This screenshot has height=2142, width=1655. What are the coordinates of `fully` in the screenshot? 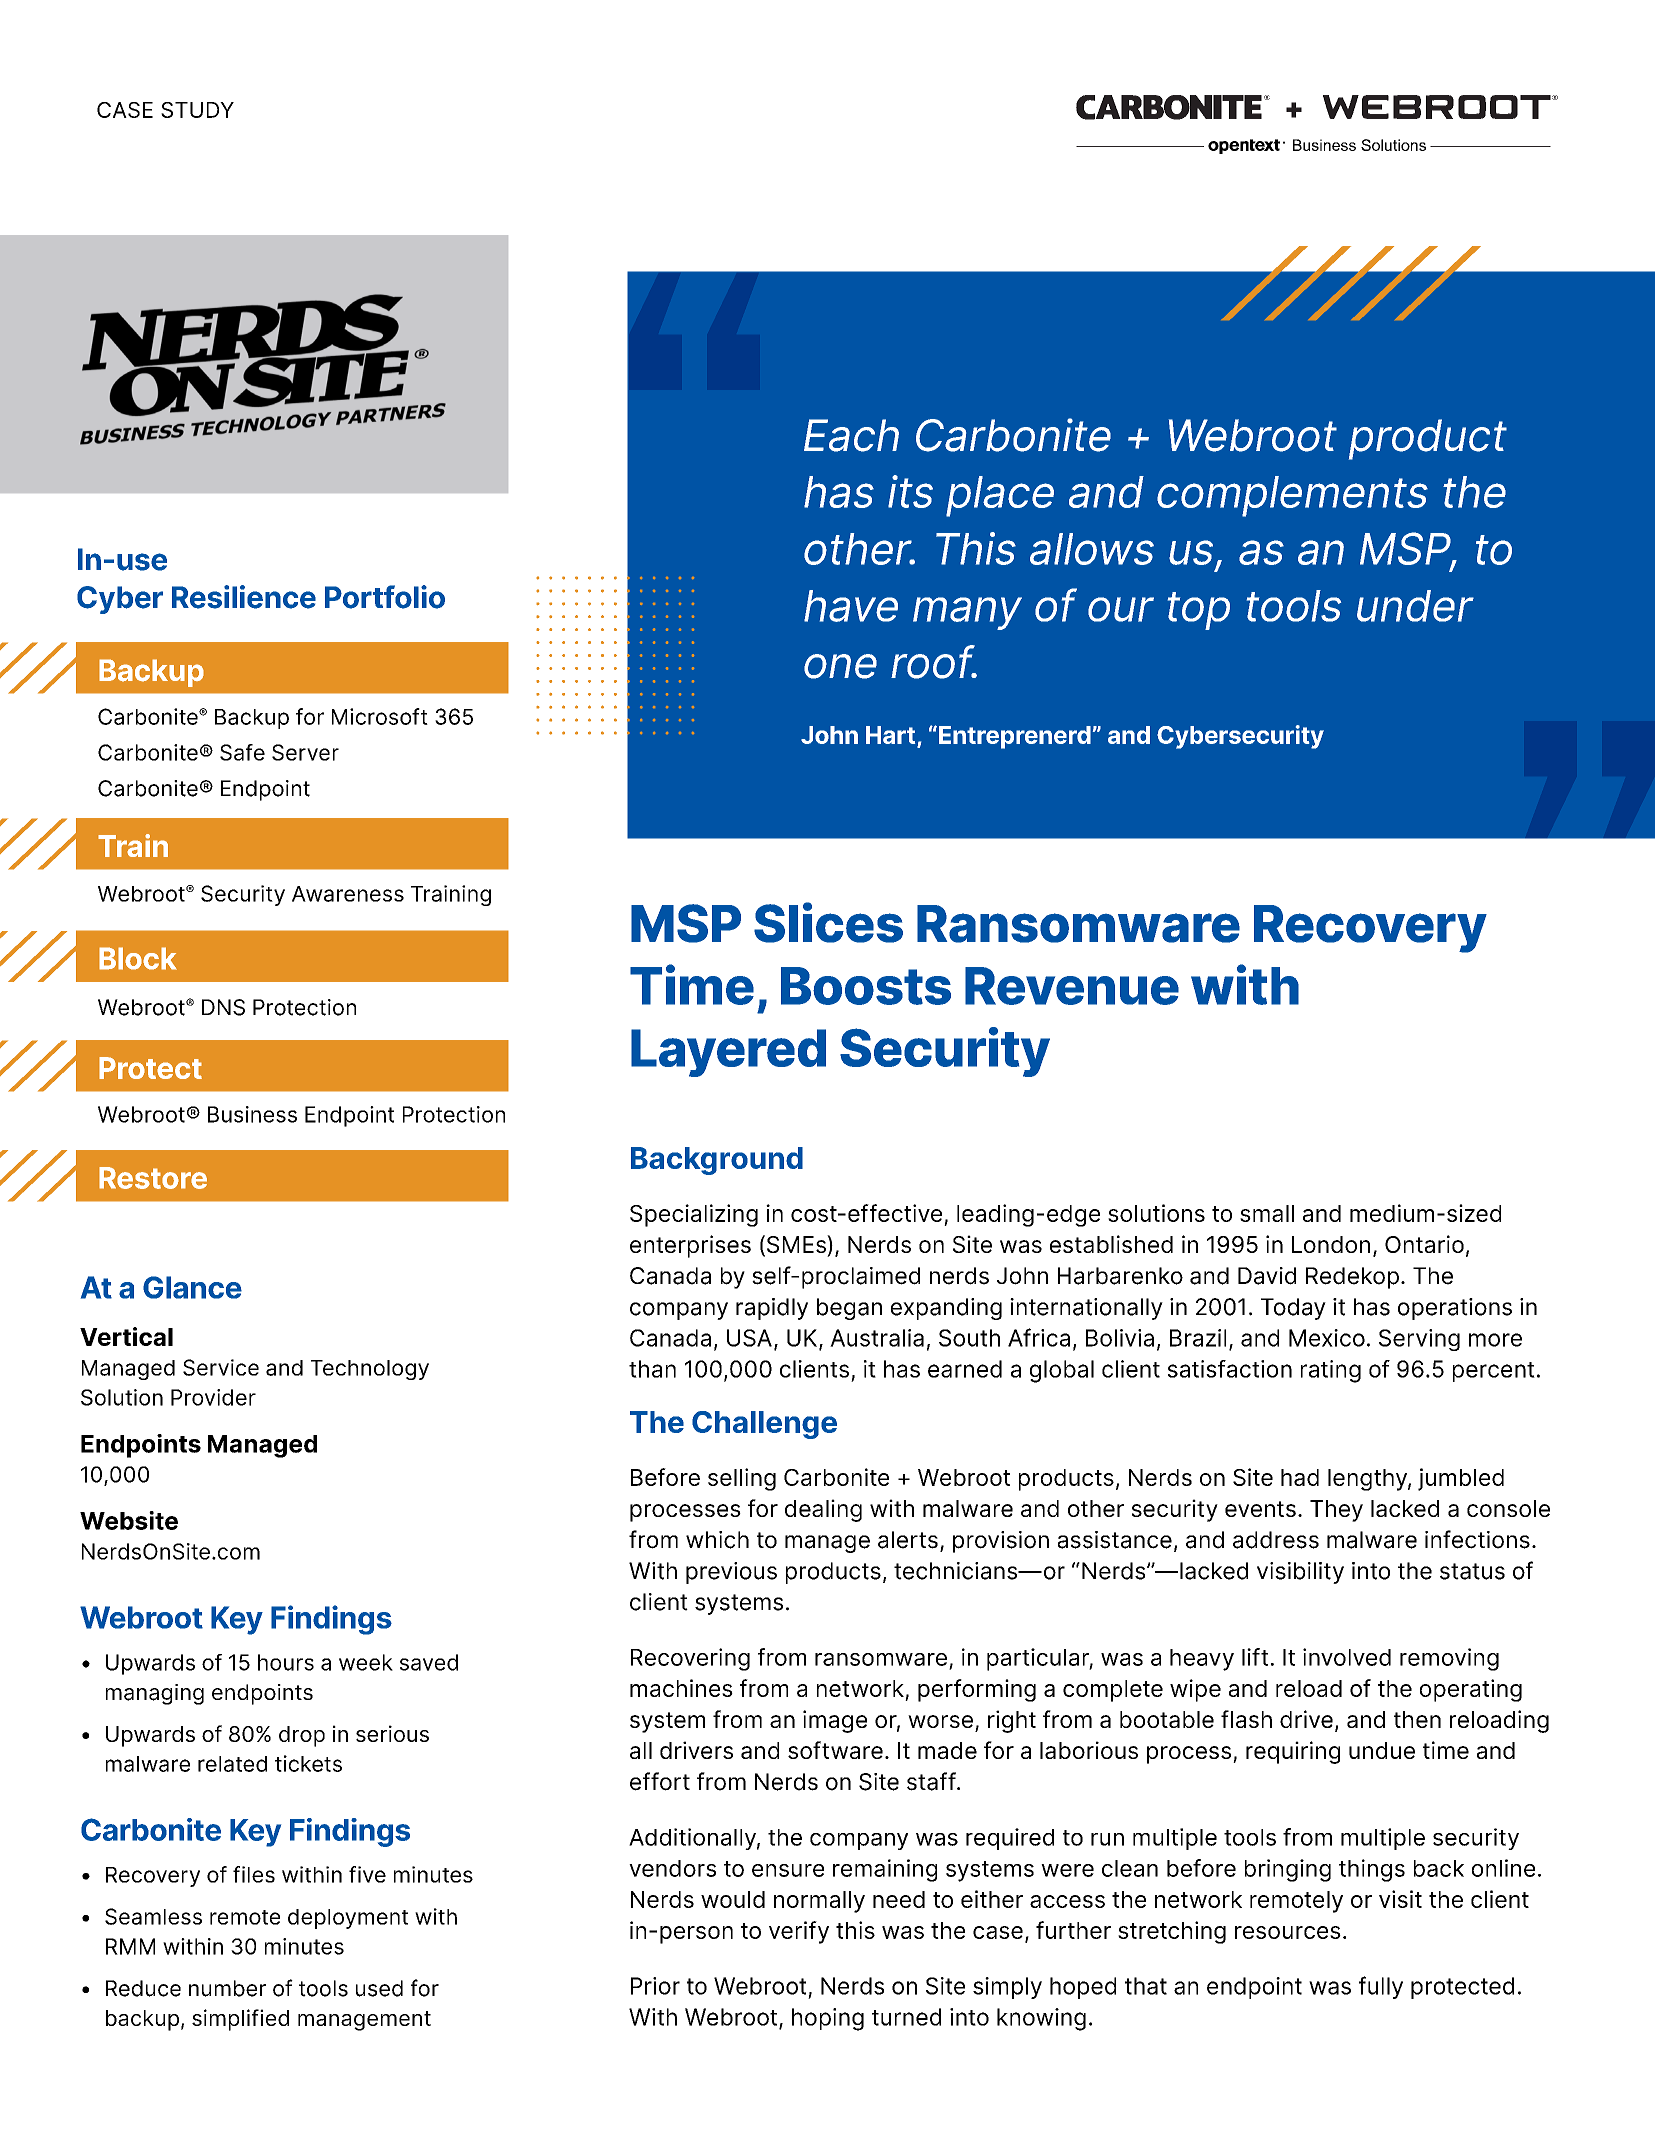 It's located at (1381, 1987).
